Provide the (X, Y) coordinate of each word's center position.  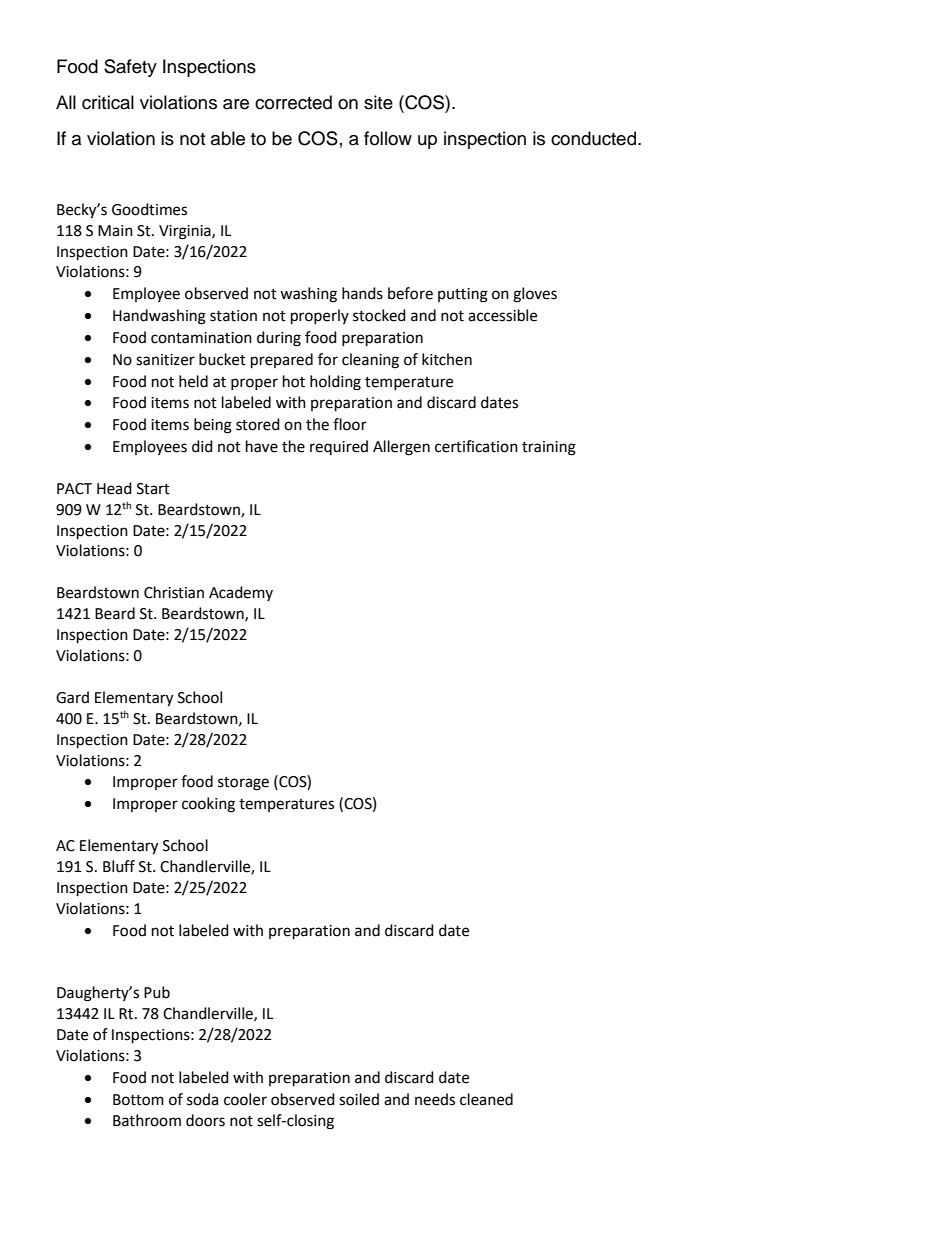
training (549, 448)
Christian (174, 592)
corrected (293, 102)
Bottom (138, 1100)
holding (335, 383)
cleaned (486, 1099)
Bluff (119, 866)
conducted (593, 138)
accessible (502, 315)
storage (243, 784)
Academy (241, 593)
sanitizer (165, 360)
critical (108, 102)
